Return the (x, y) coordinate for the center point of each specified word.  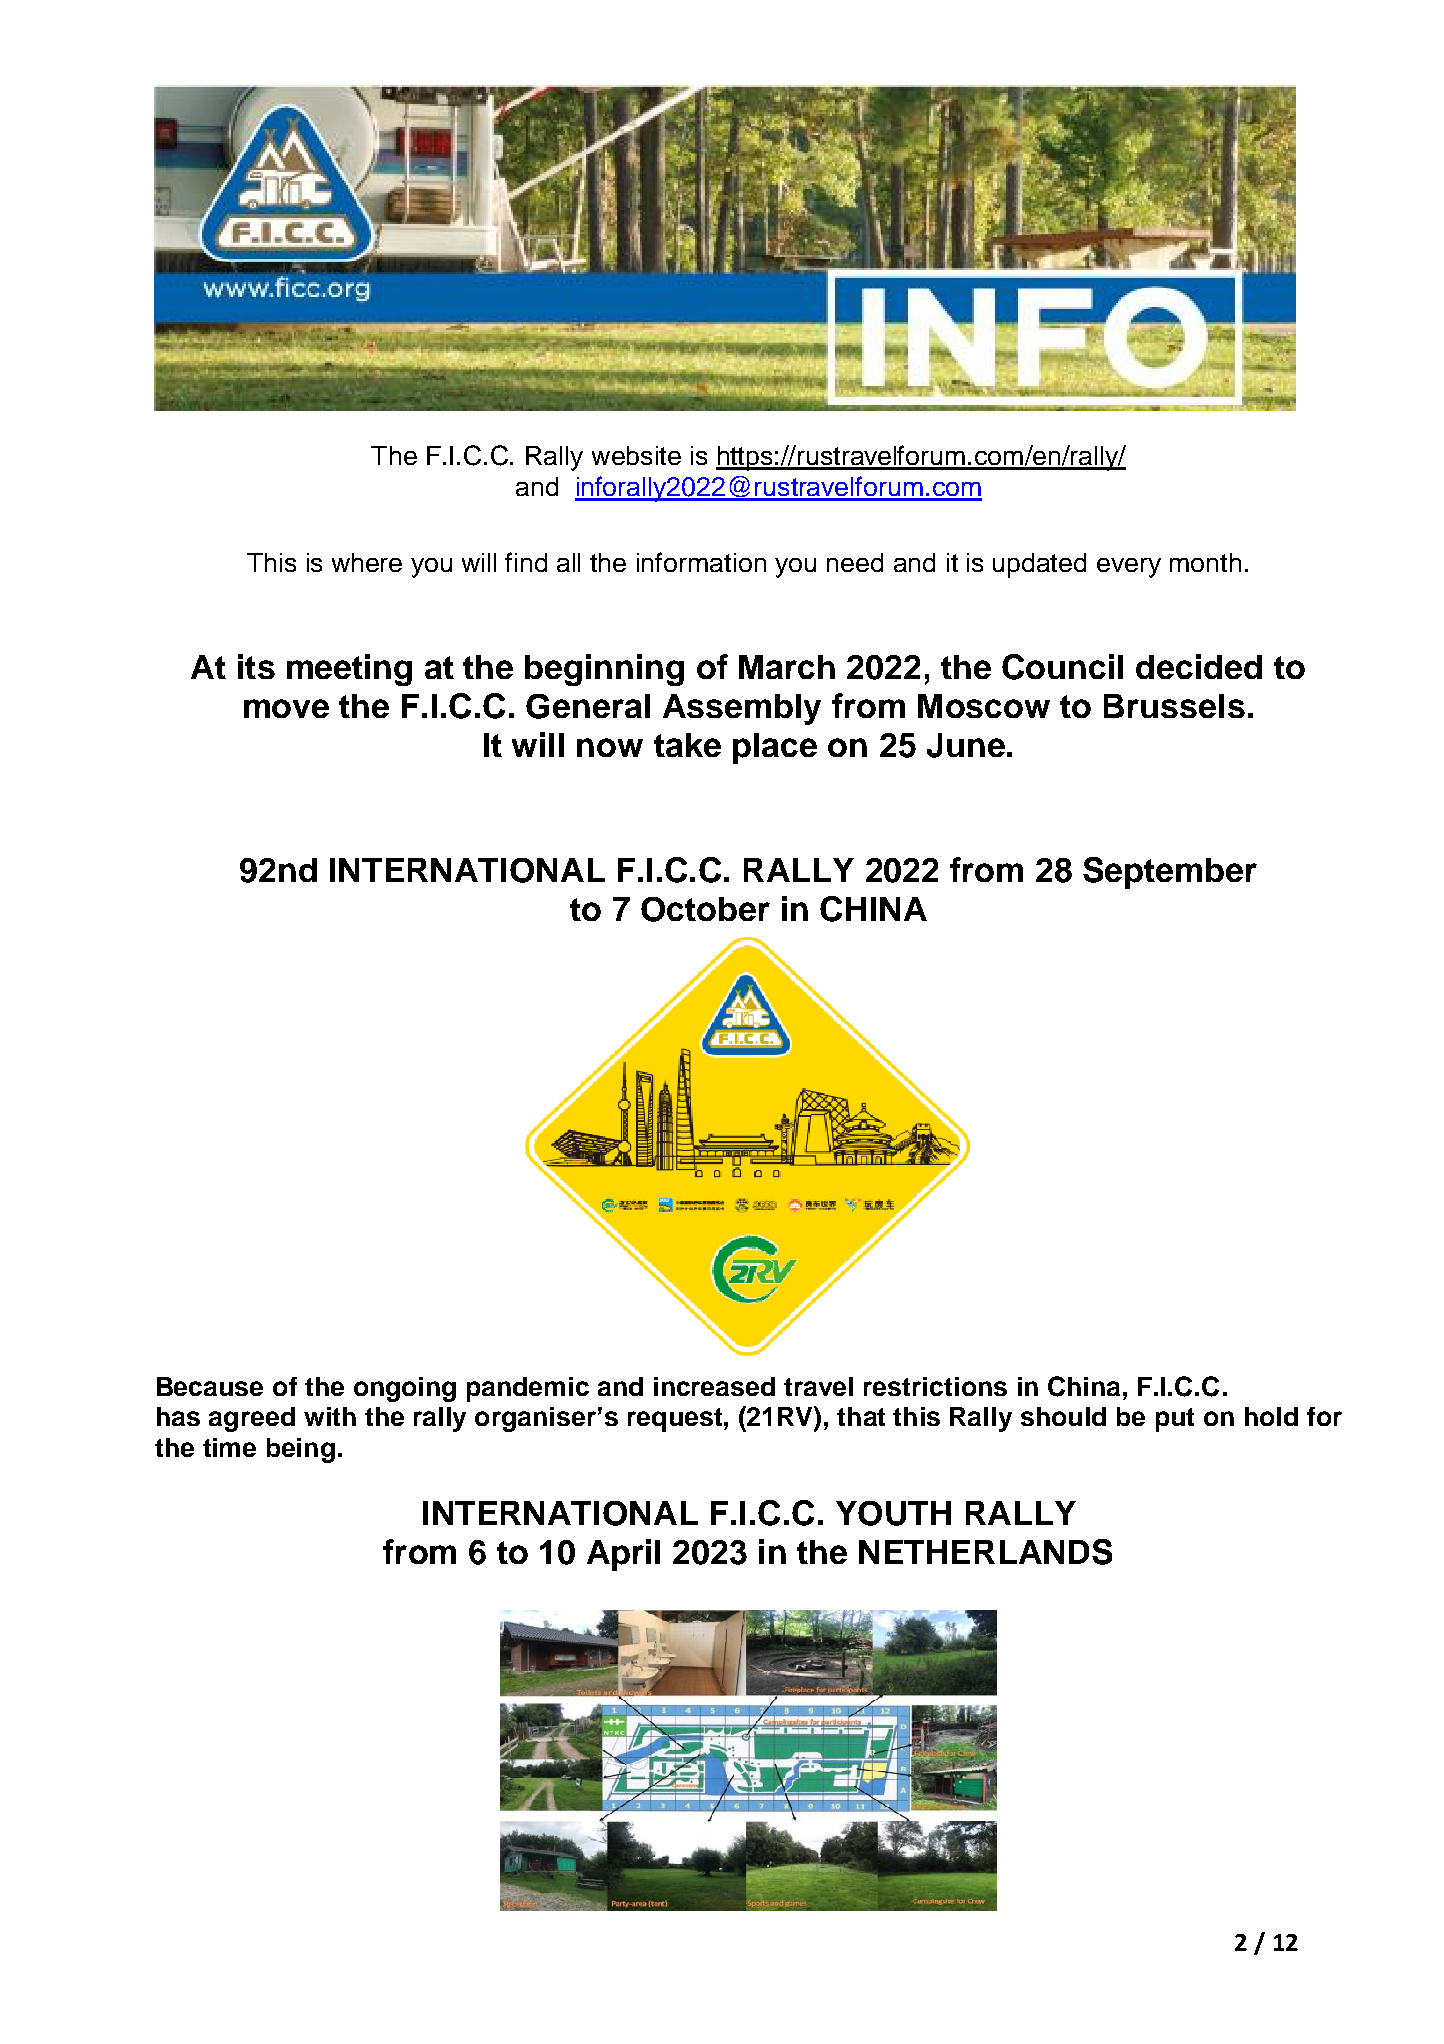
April (623, 1555)
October (705, 909)
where (367, 562)
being (301, 1450)
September (1170, 873)
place (775, 748)
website (636, 455)
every (1129, 568)
